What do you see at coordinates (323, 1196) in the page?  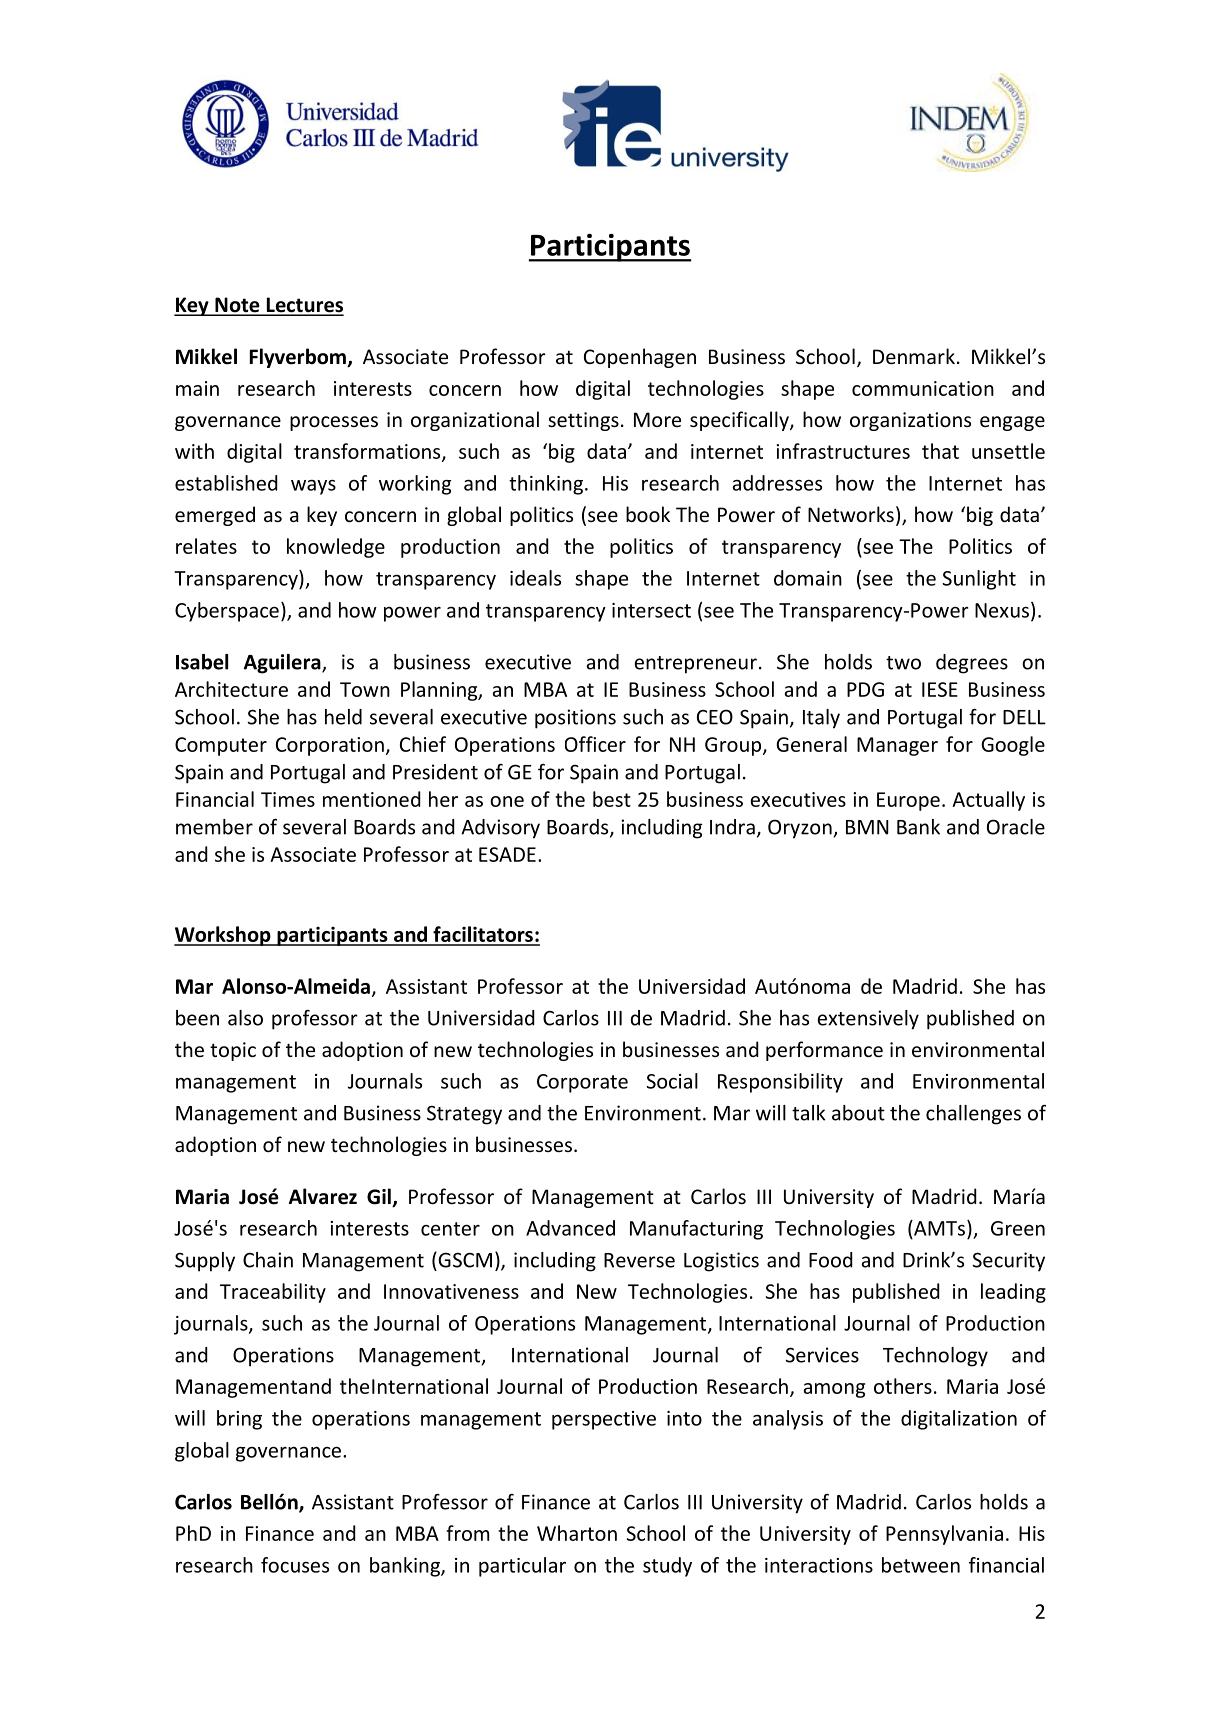 I see `Alvarez` at bounding box center [323, 1196].
